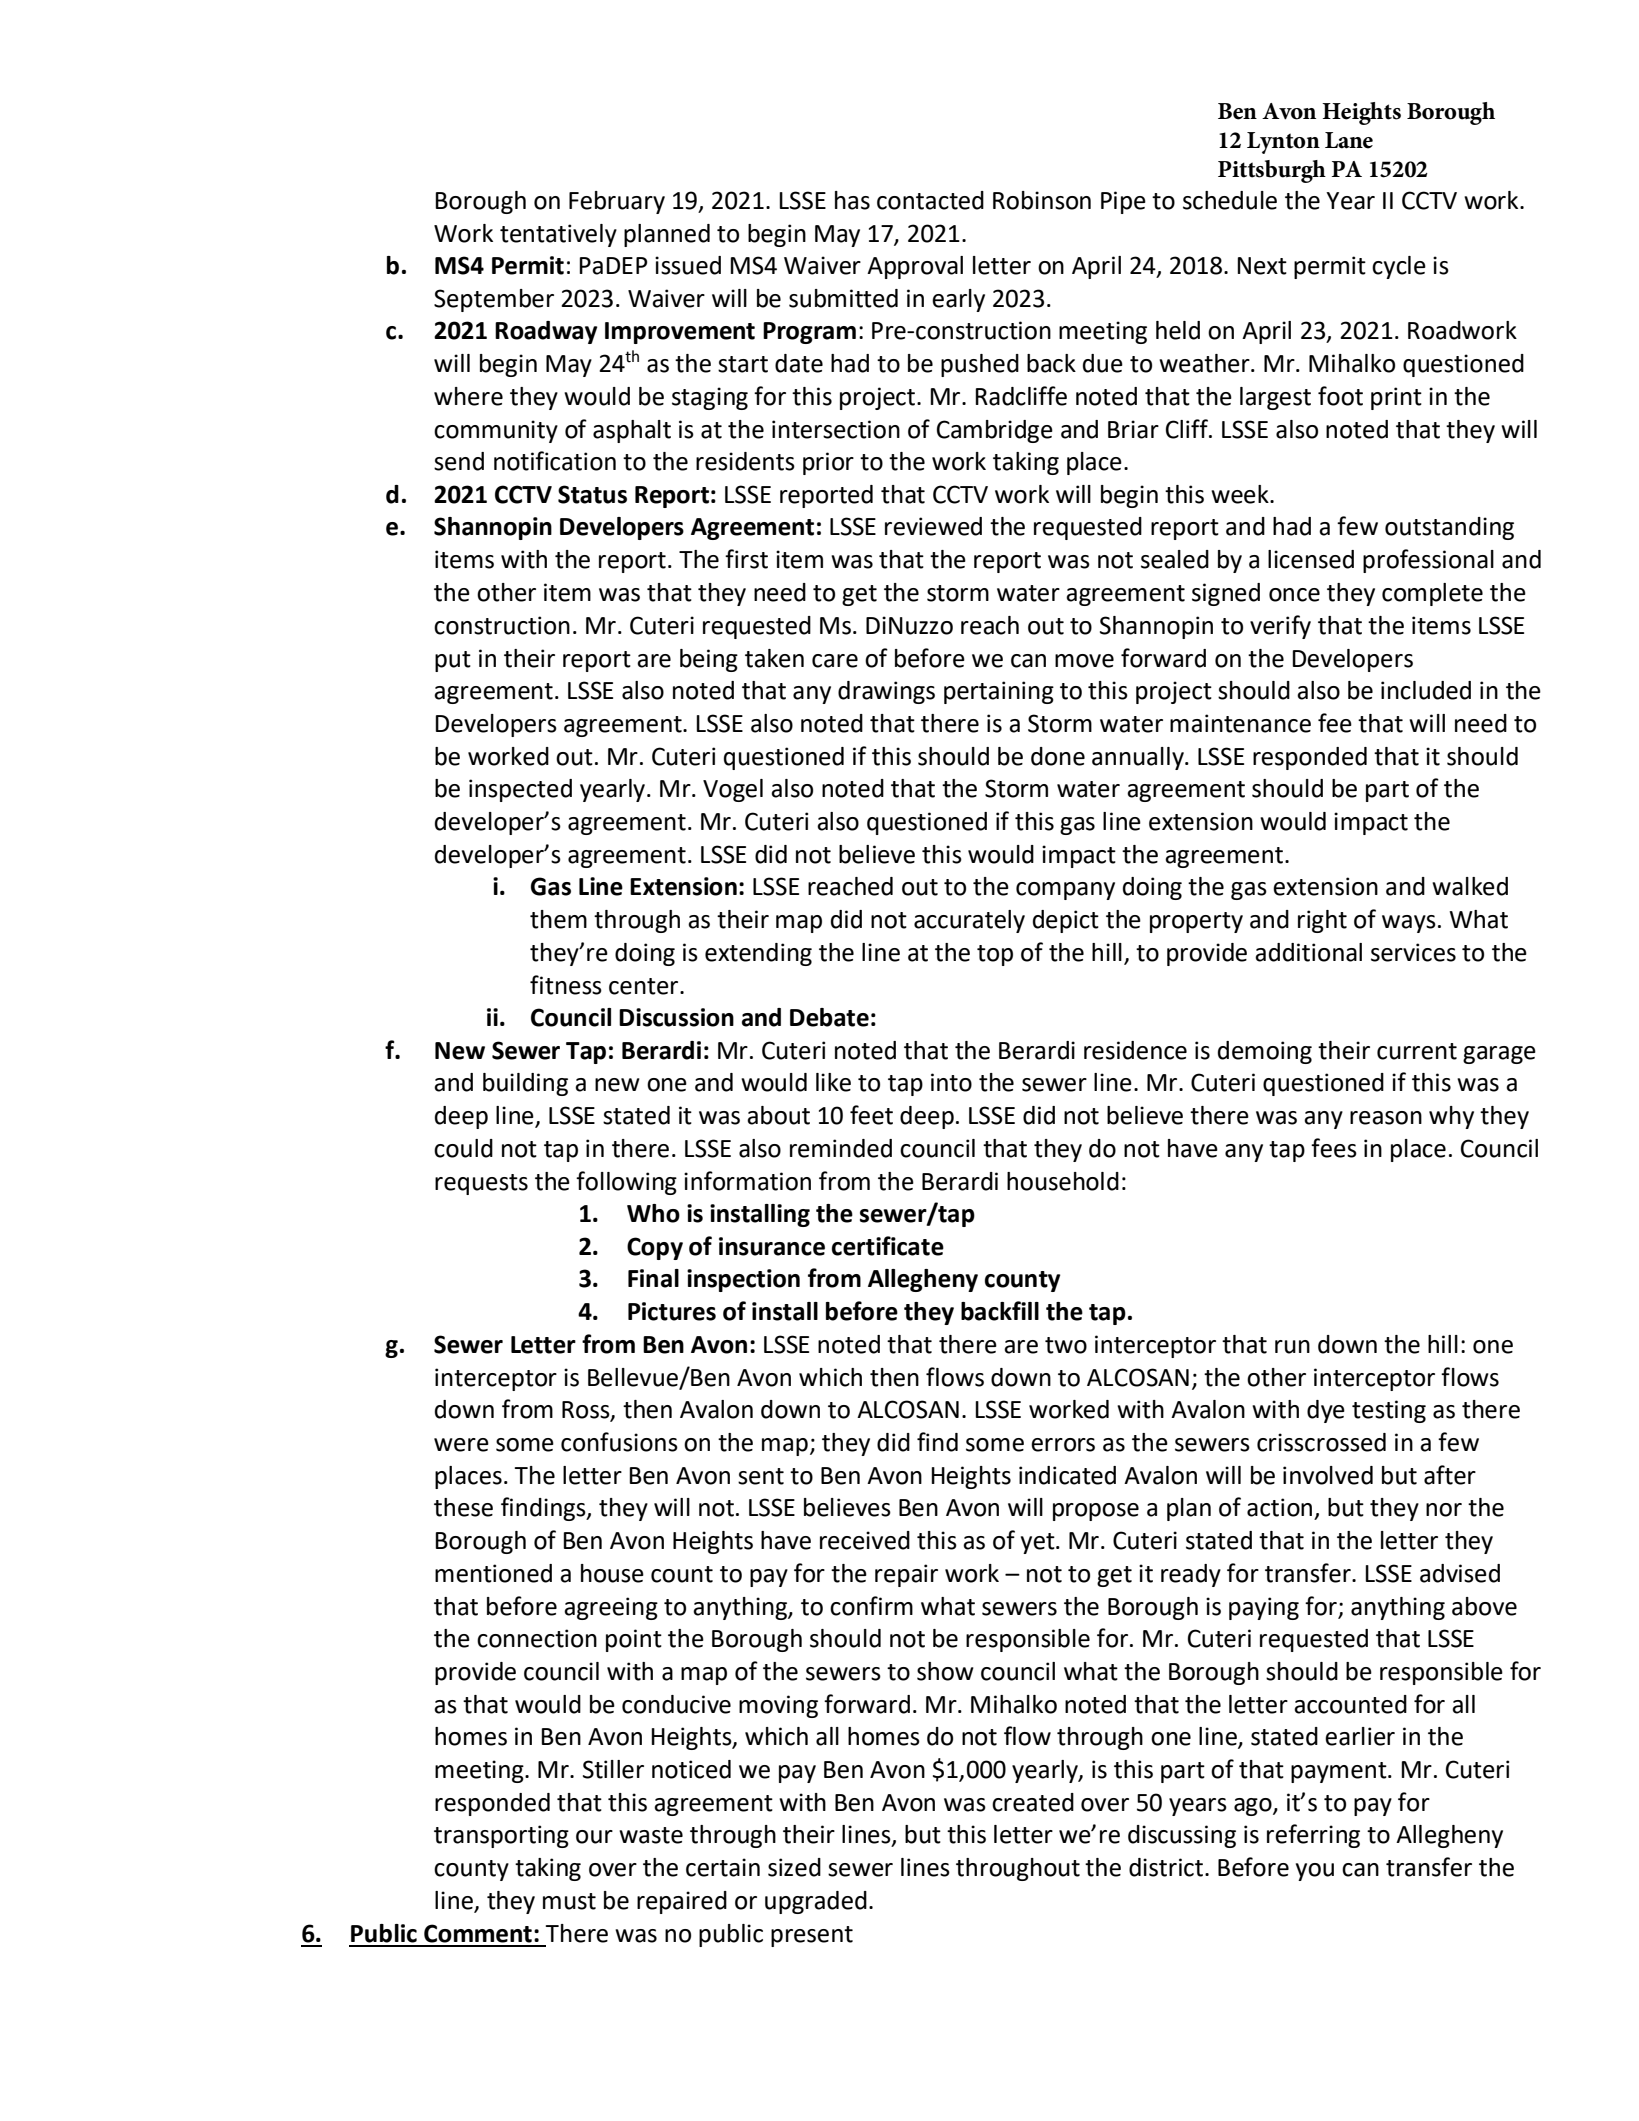  I want to click on fitness, so click(566, 985).
